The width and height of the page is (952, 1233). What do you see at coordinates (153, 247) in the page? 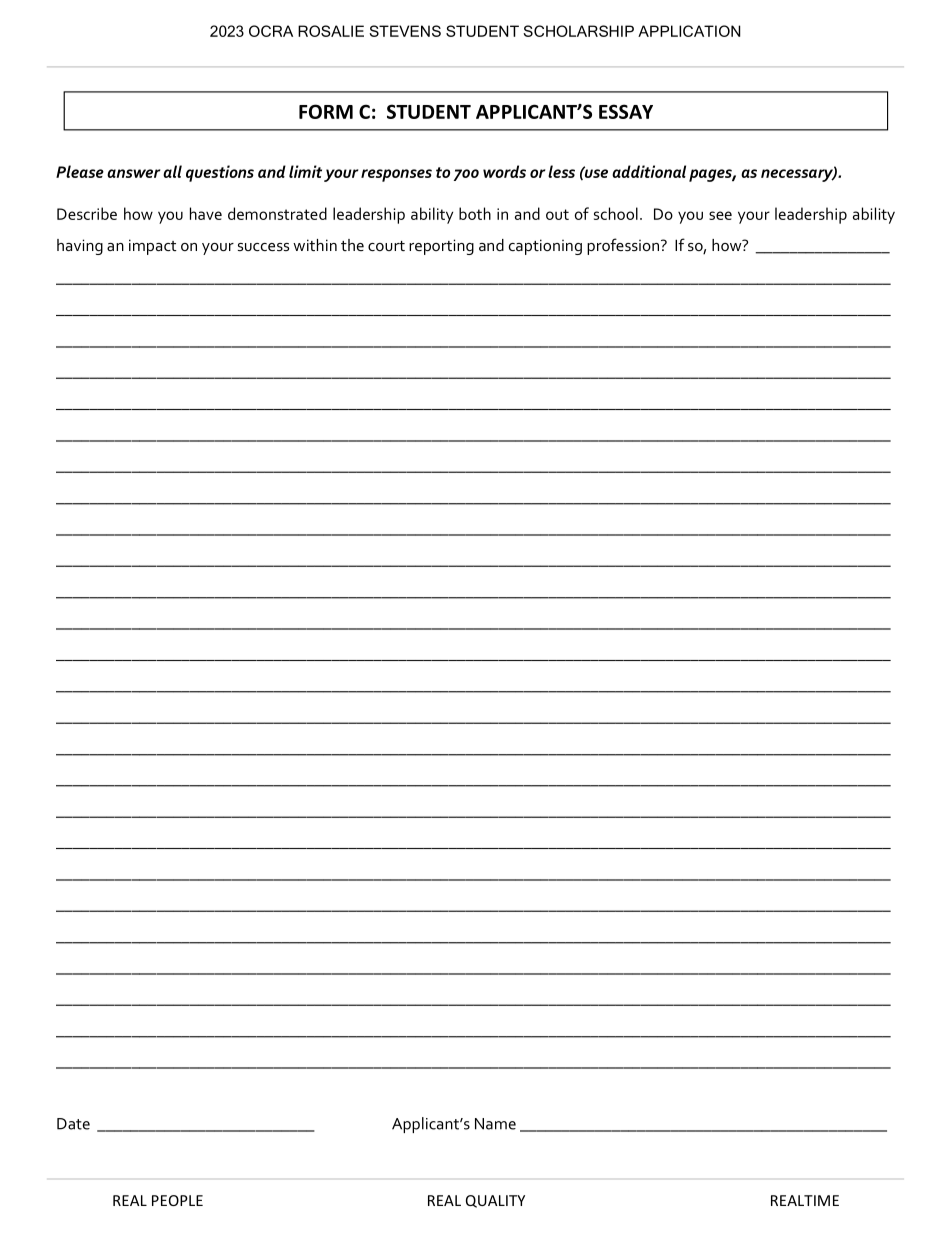
I see `impact` at bounding box center [153, 247].
